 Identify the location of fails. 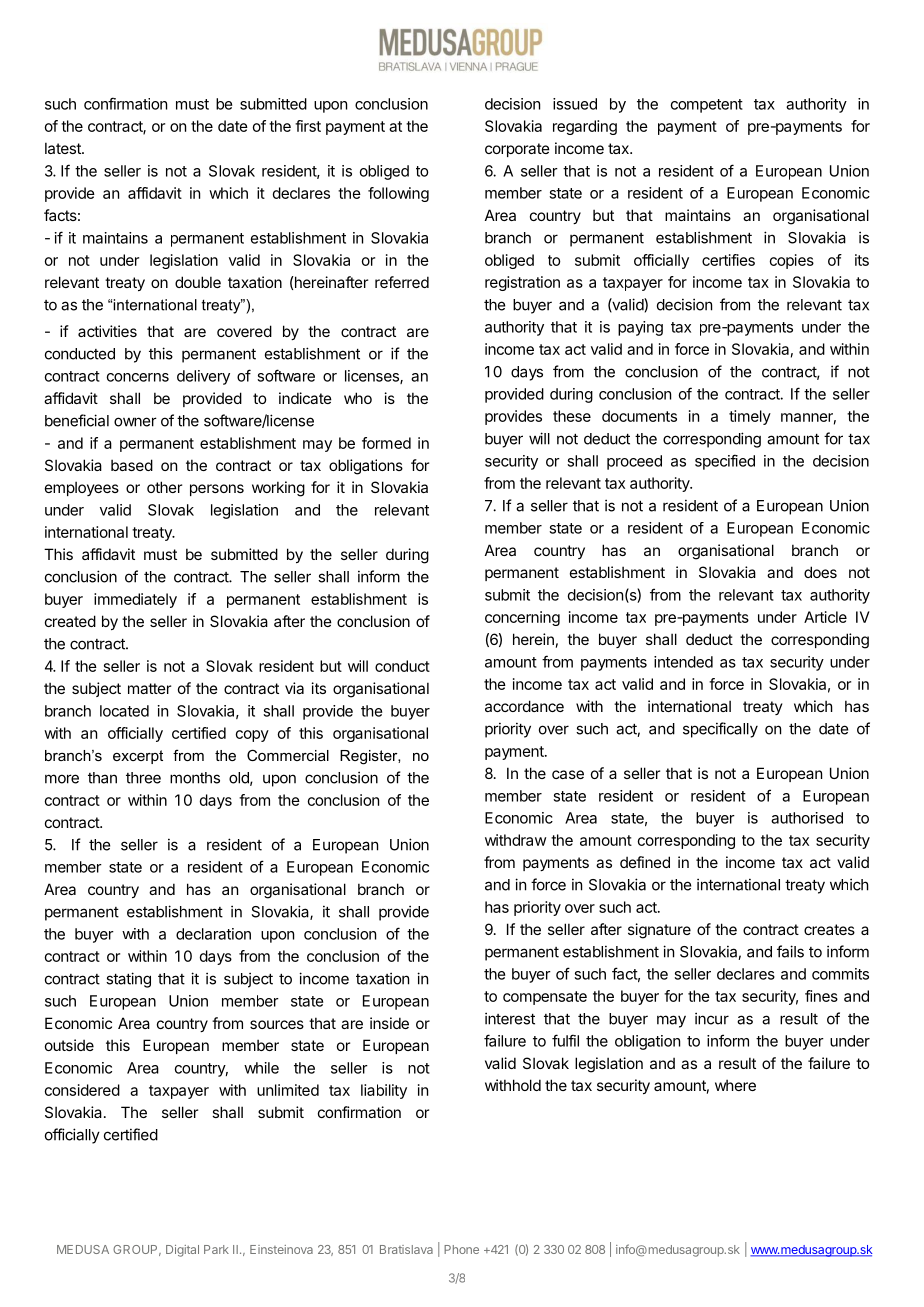
(790, 951).
